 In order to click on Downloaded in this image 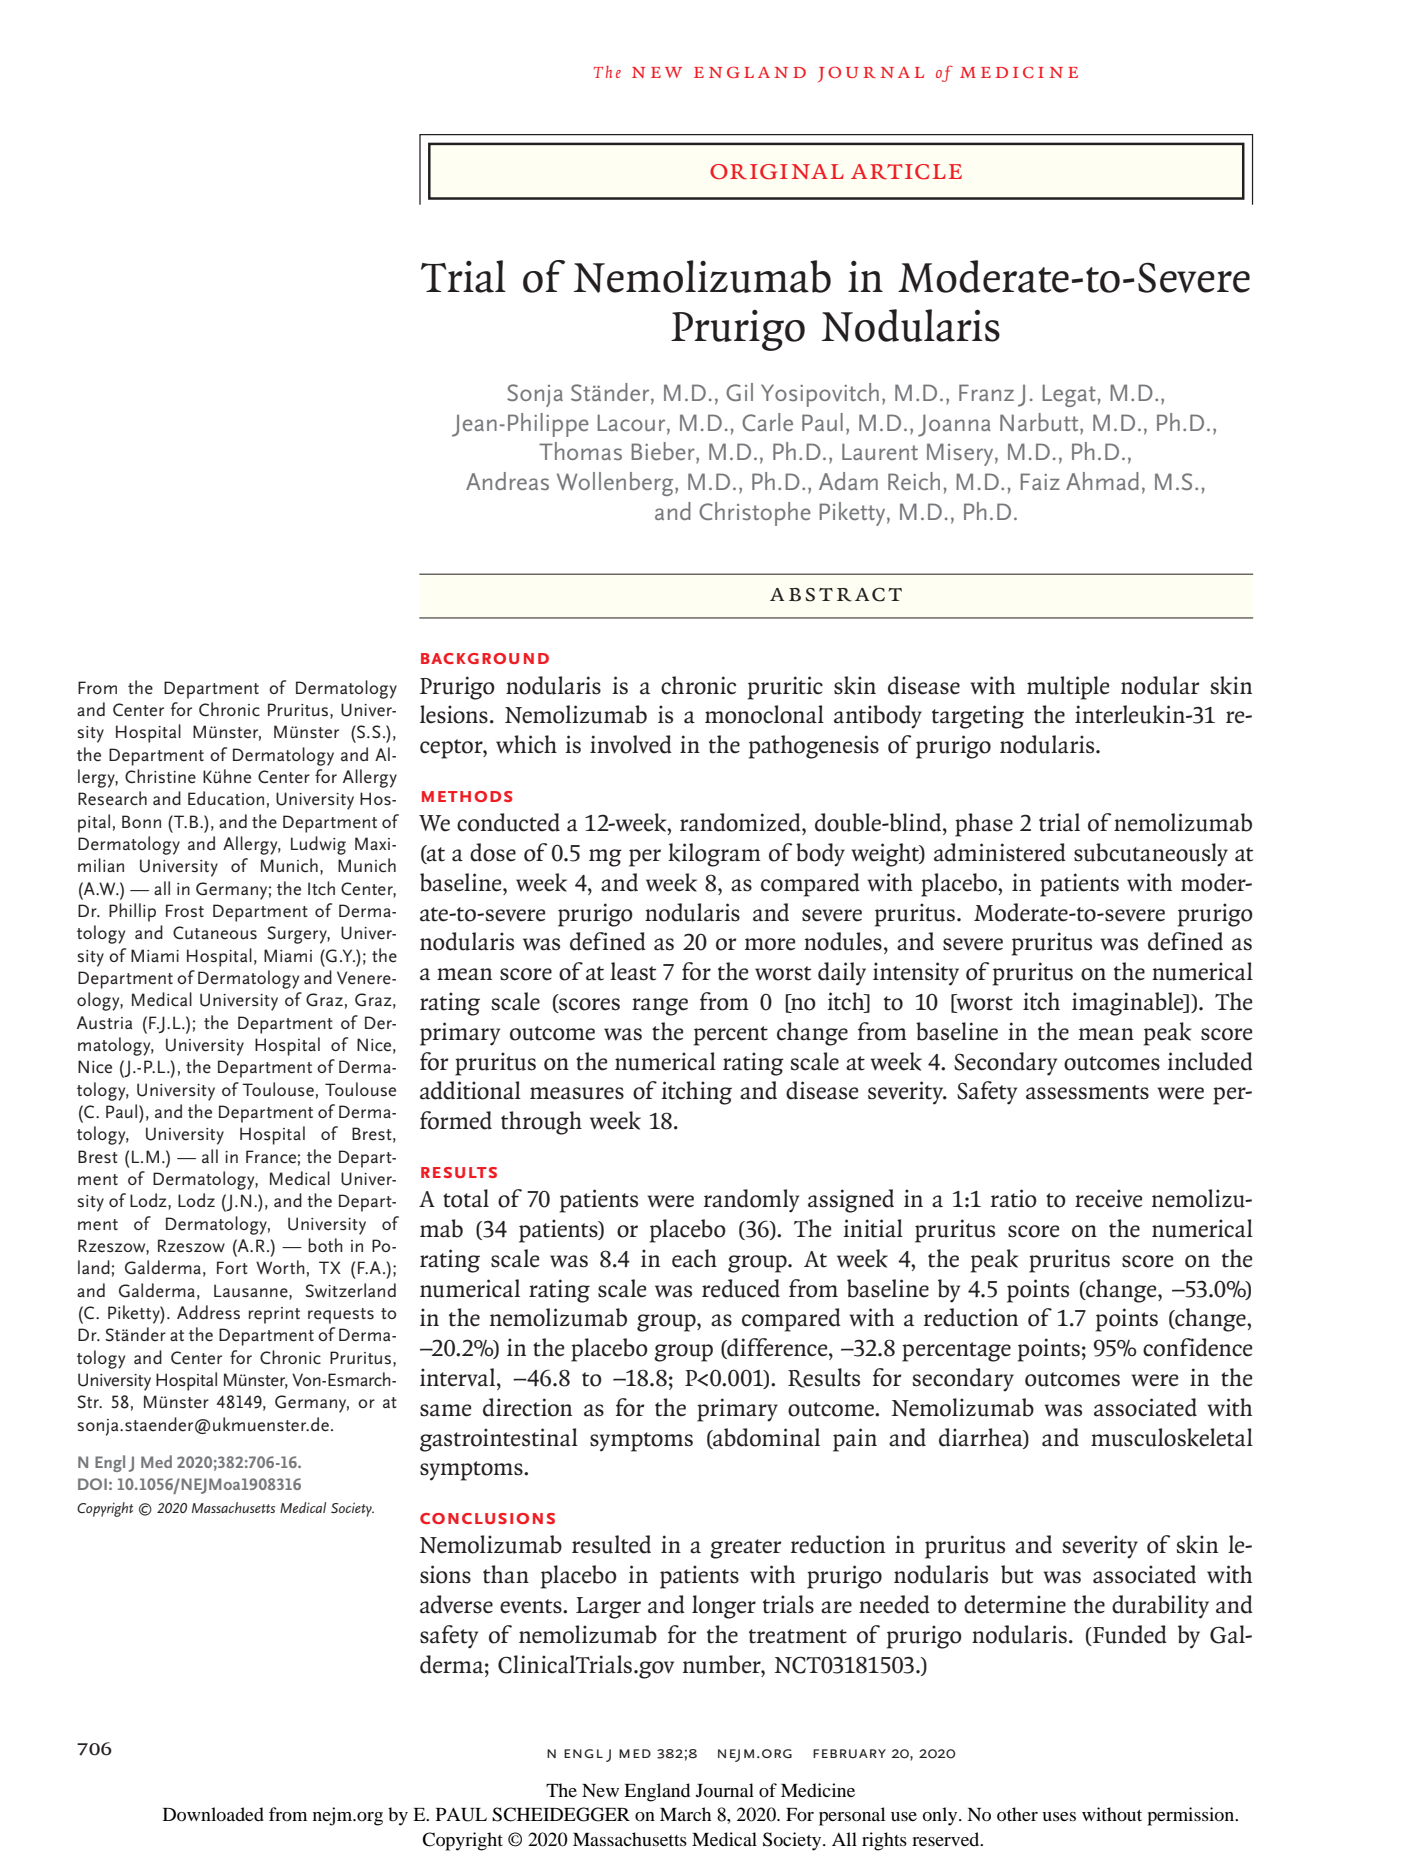, I will do `click(213, 1814)`.
